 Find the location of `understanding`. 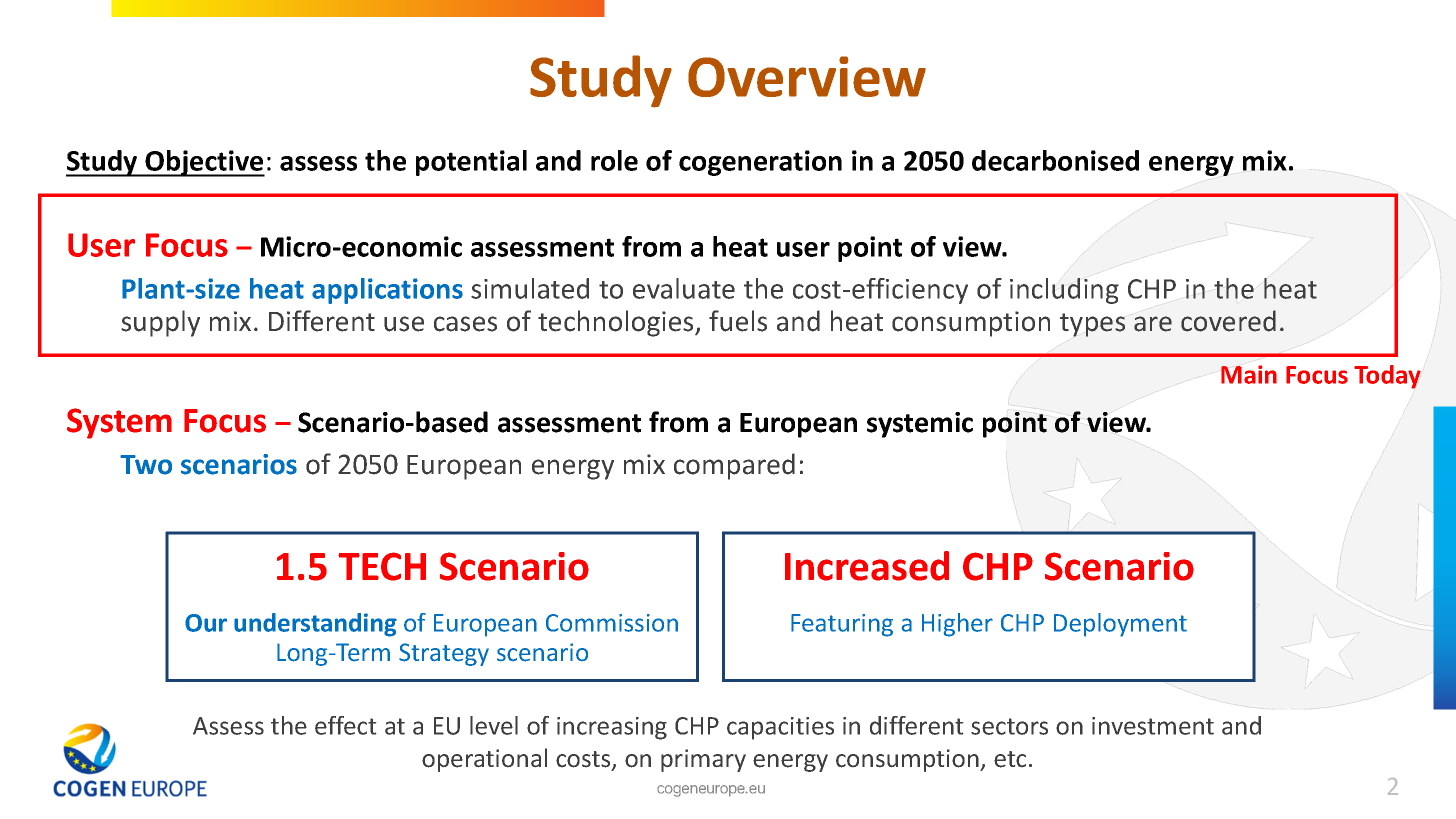

understanding is located at coordinates (315, 625).
